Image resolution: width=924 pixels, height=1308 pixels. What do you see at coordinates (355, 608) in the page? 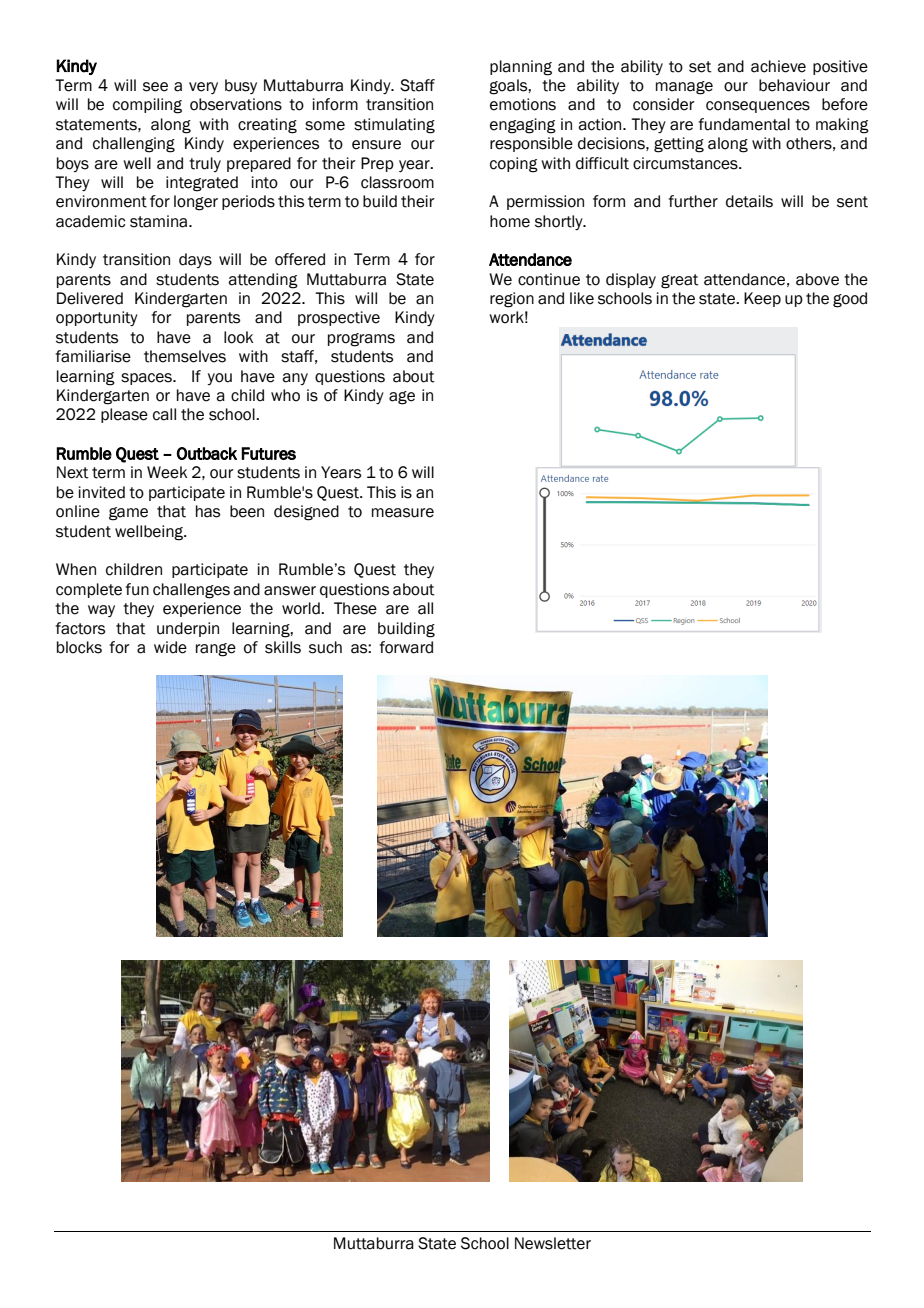
I see `These` at bounding box center [355, 608].
